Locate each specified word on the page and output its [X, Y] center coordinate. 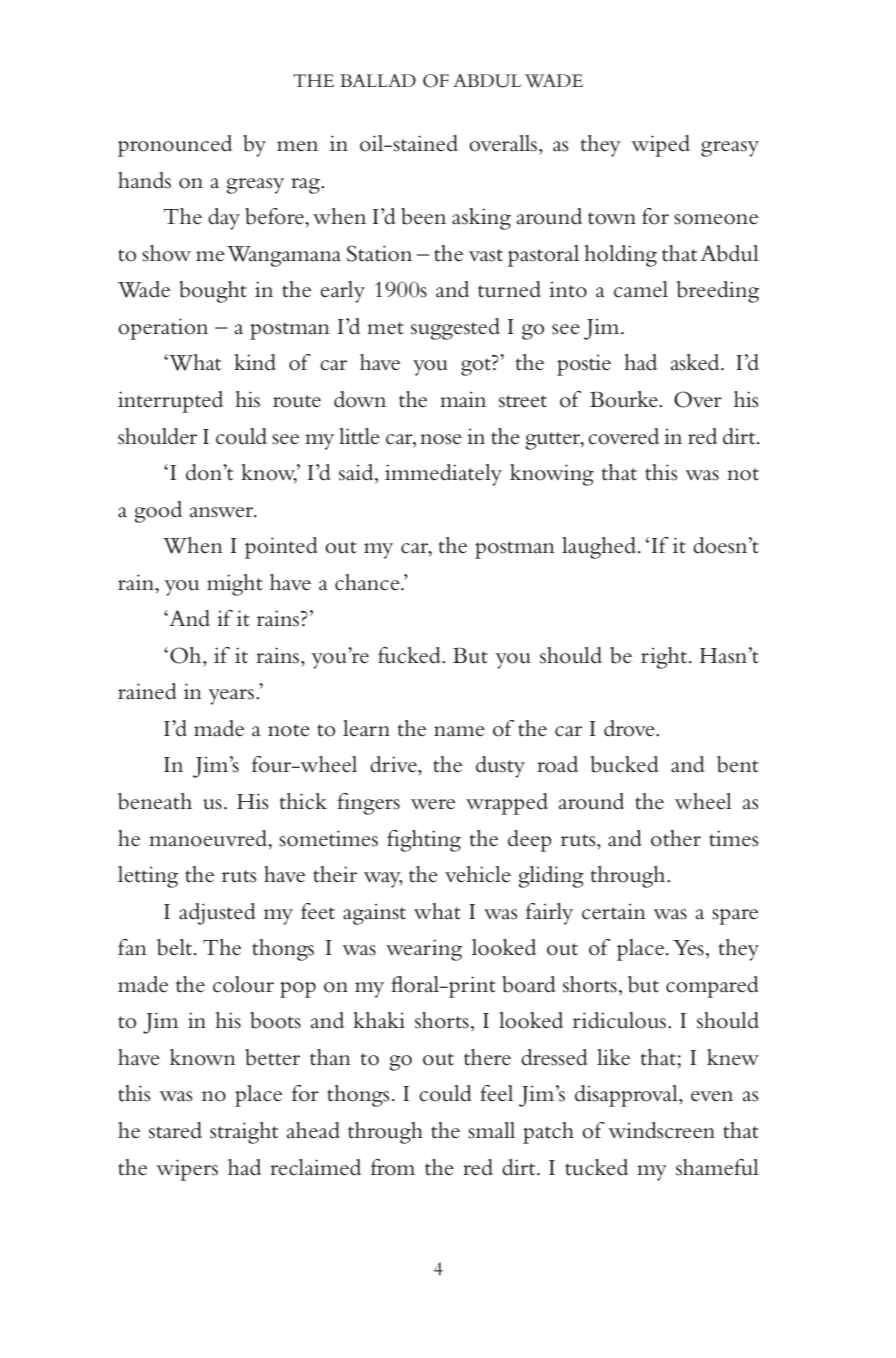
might [235, 585]
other [676, 838]
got [477, 366]
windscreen [661, 1130]
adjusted [217, 914]
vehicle [478, 874]
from [393, 1167]
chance [368, 582]
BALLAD [378, 80]
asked [696, 362]
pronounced [175, 146]
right [664, 658]
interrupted [170, 402]
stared [175, 1130]
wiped [660, 146]
